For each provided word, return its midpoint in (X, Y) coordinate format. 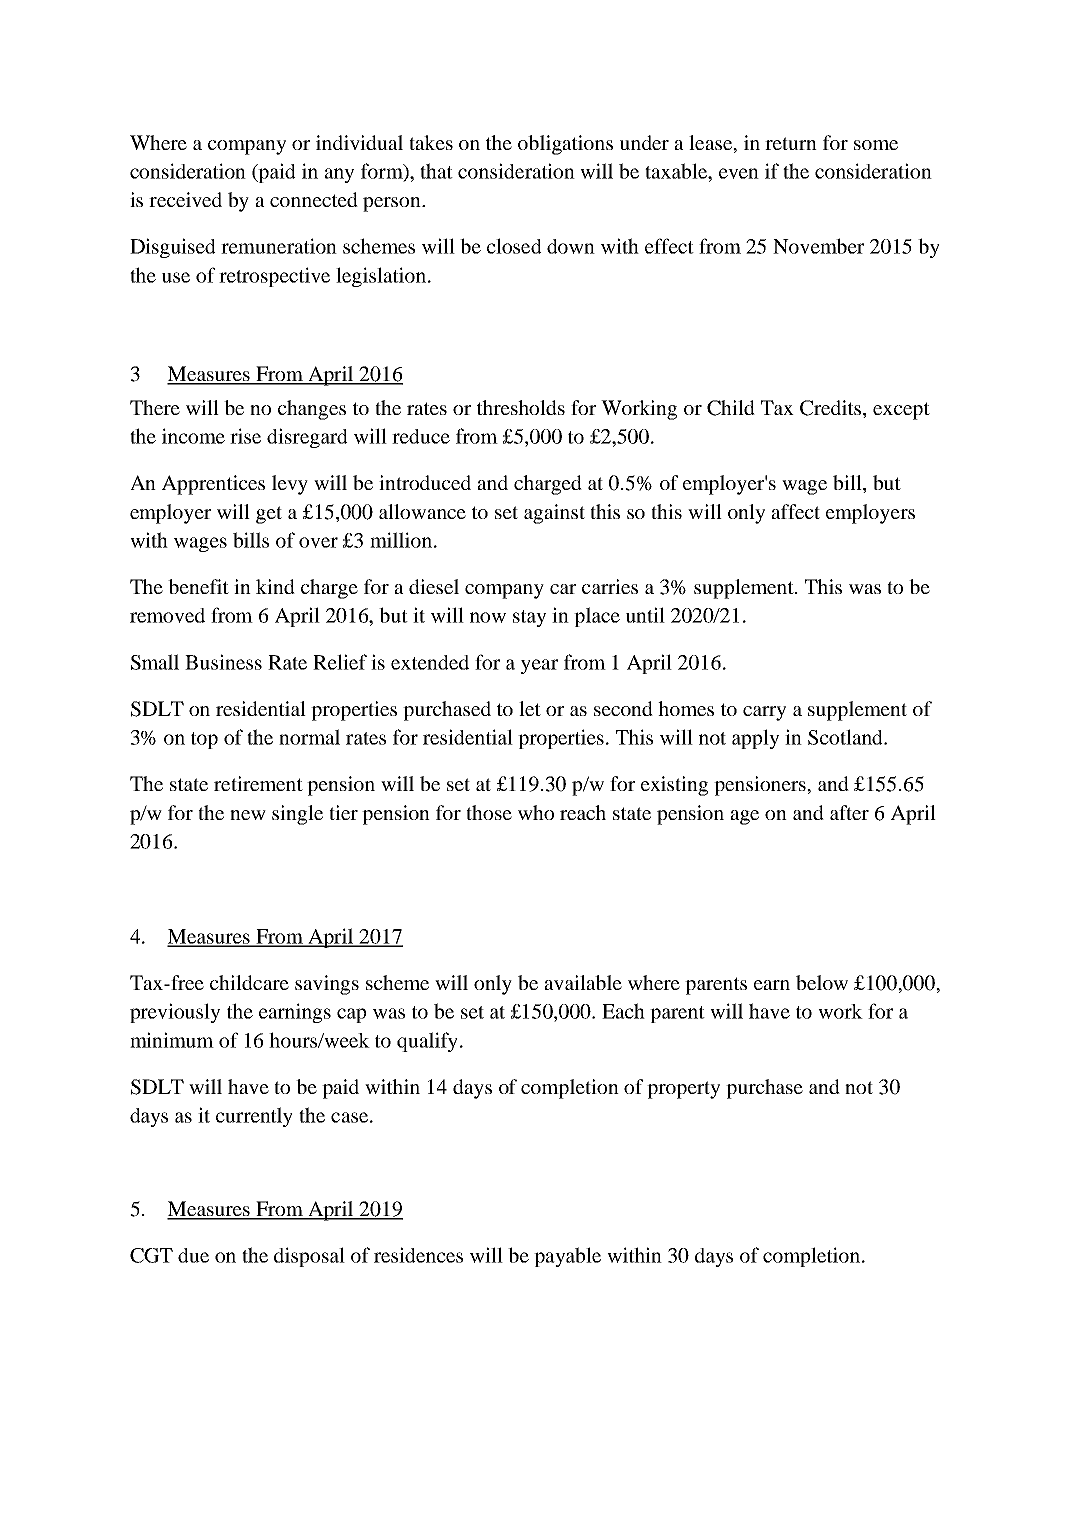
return (791, 143)
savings (327, 985)
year (539, 666)
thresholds (521, 407)
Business (223, 662)
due (193, 1255)
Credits (832, 409)
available (583, 982)
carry (764, 713)
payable (567, 1257)
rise (245, 436)
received (185, 199)
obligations (565, 145)
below (822, 982)
